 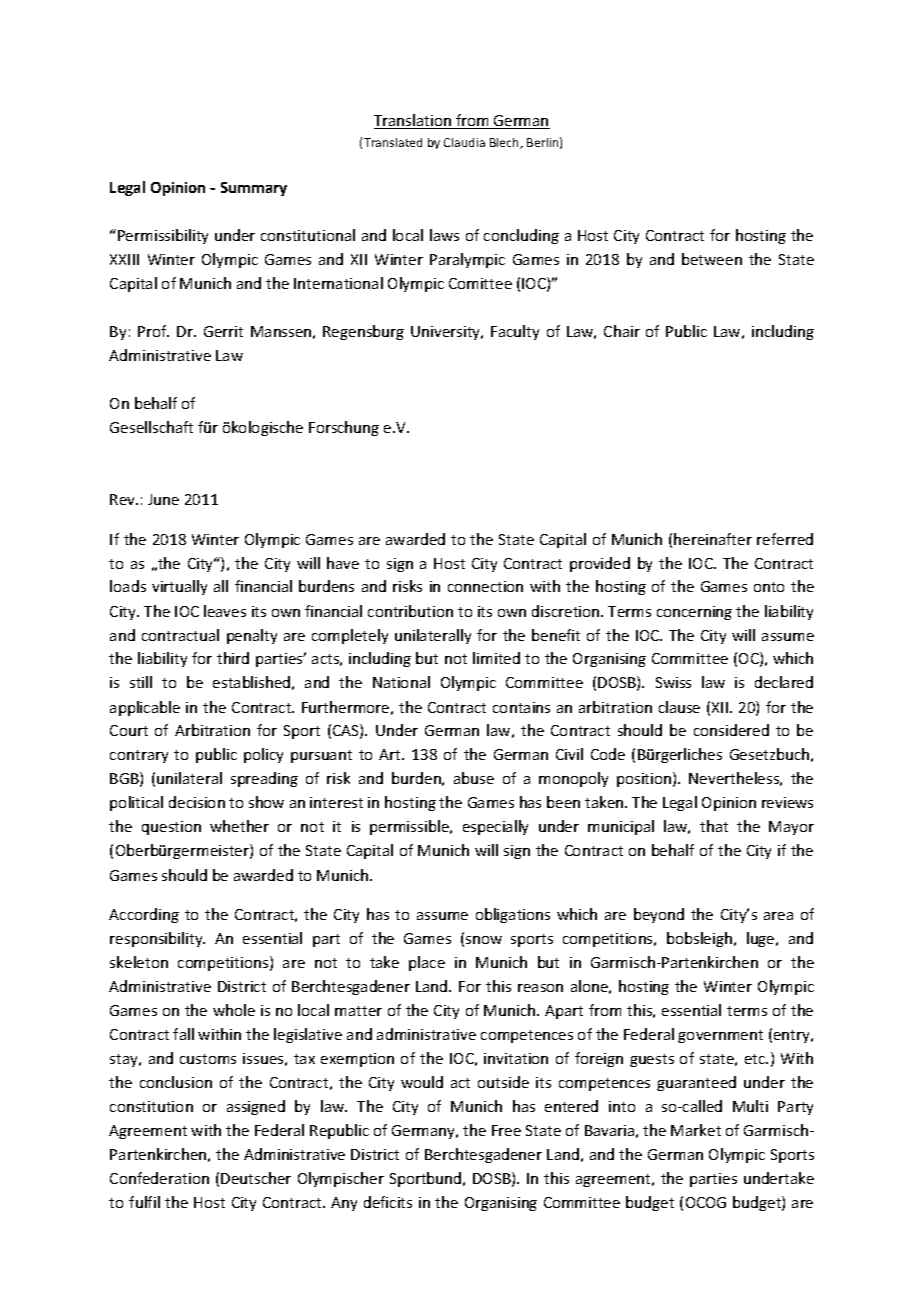 I want to click on Confederation, so click(x=159, y=1178).
